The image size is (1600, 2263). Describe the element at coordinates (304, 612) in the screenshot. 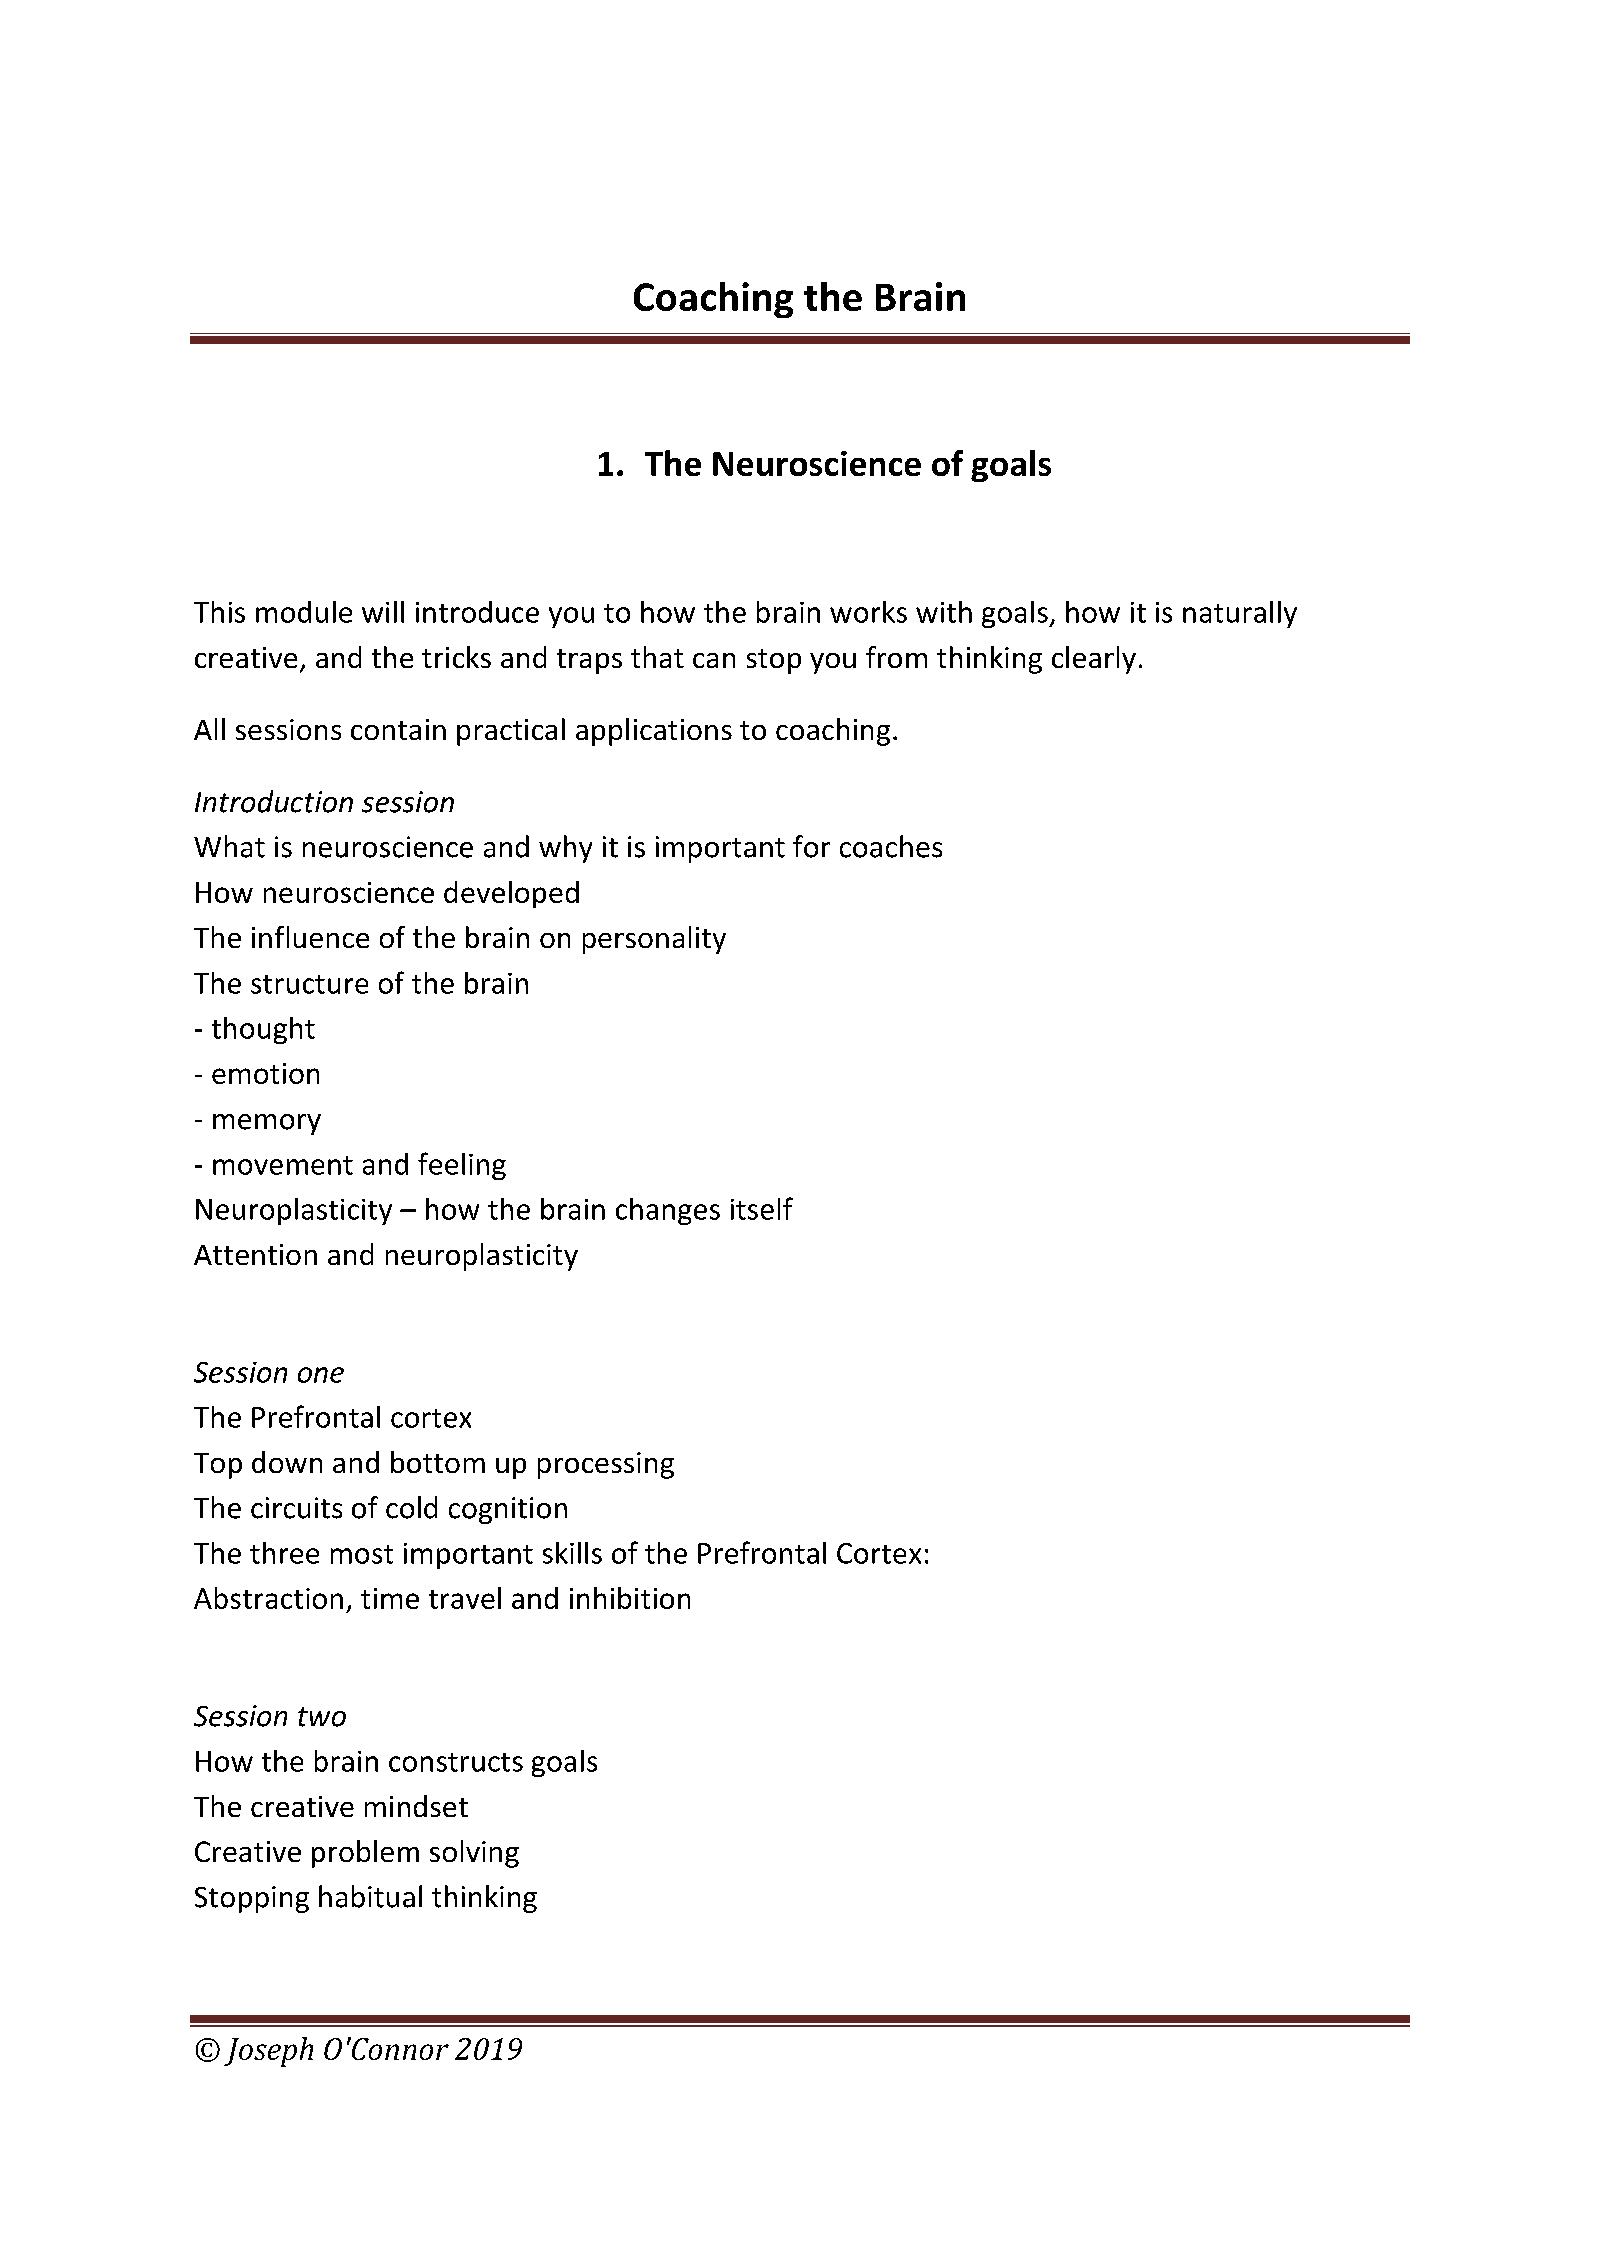

I see `module` at that location.
